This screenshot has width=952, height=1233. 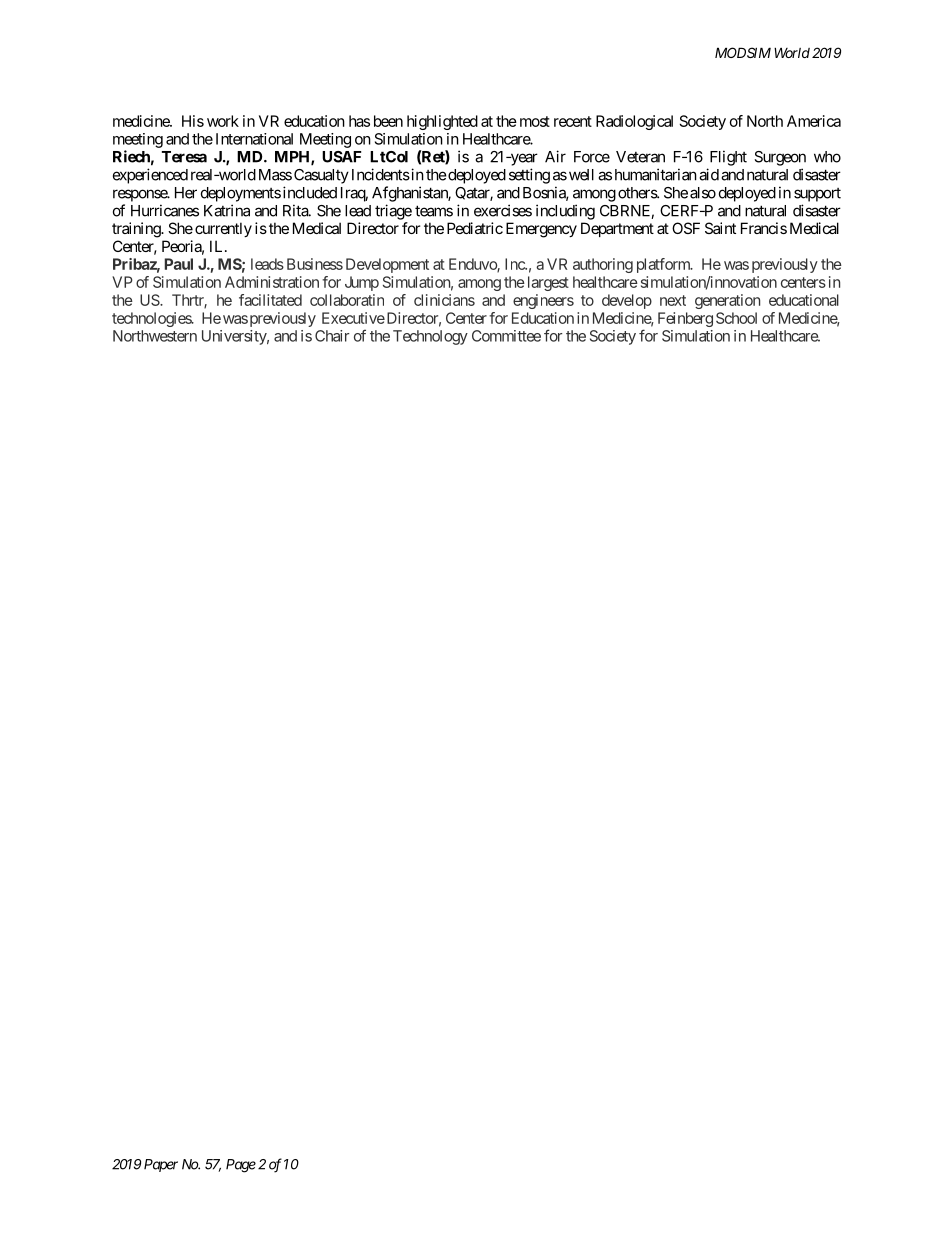 I want to click on next, so click(x=673, y=300).
